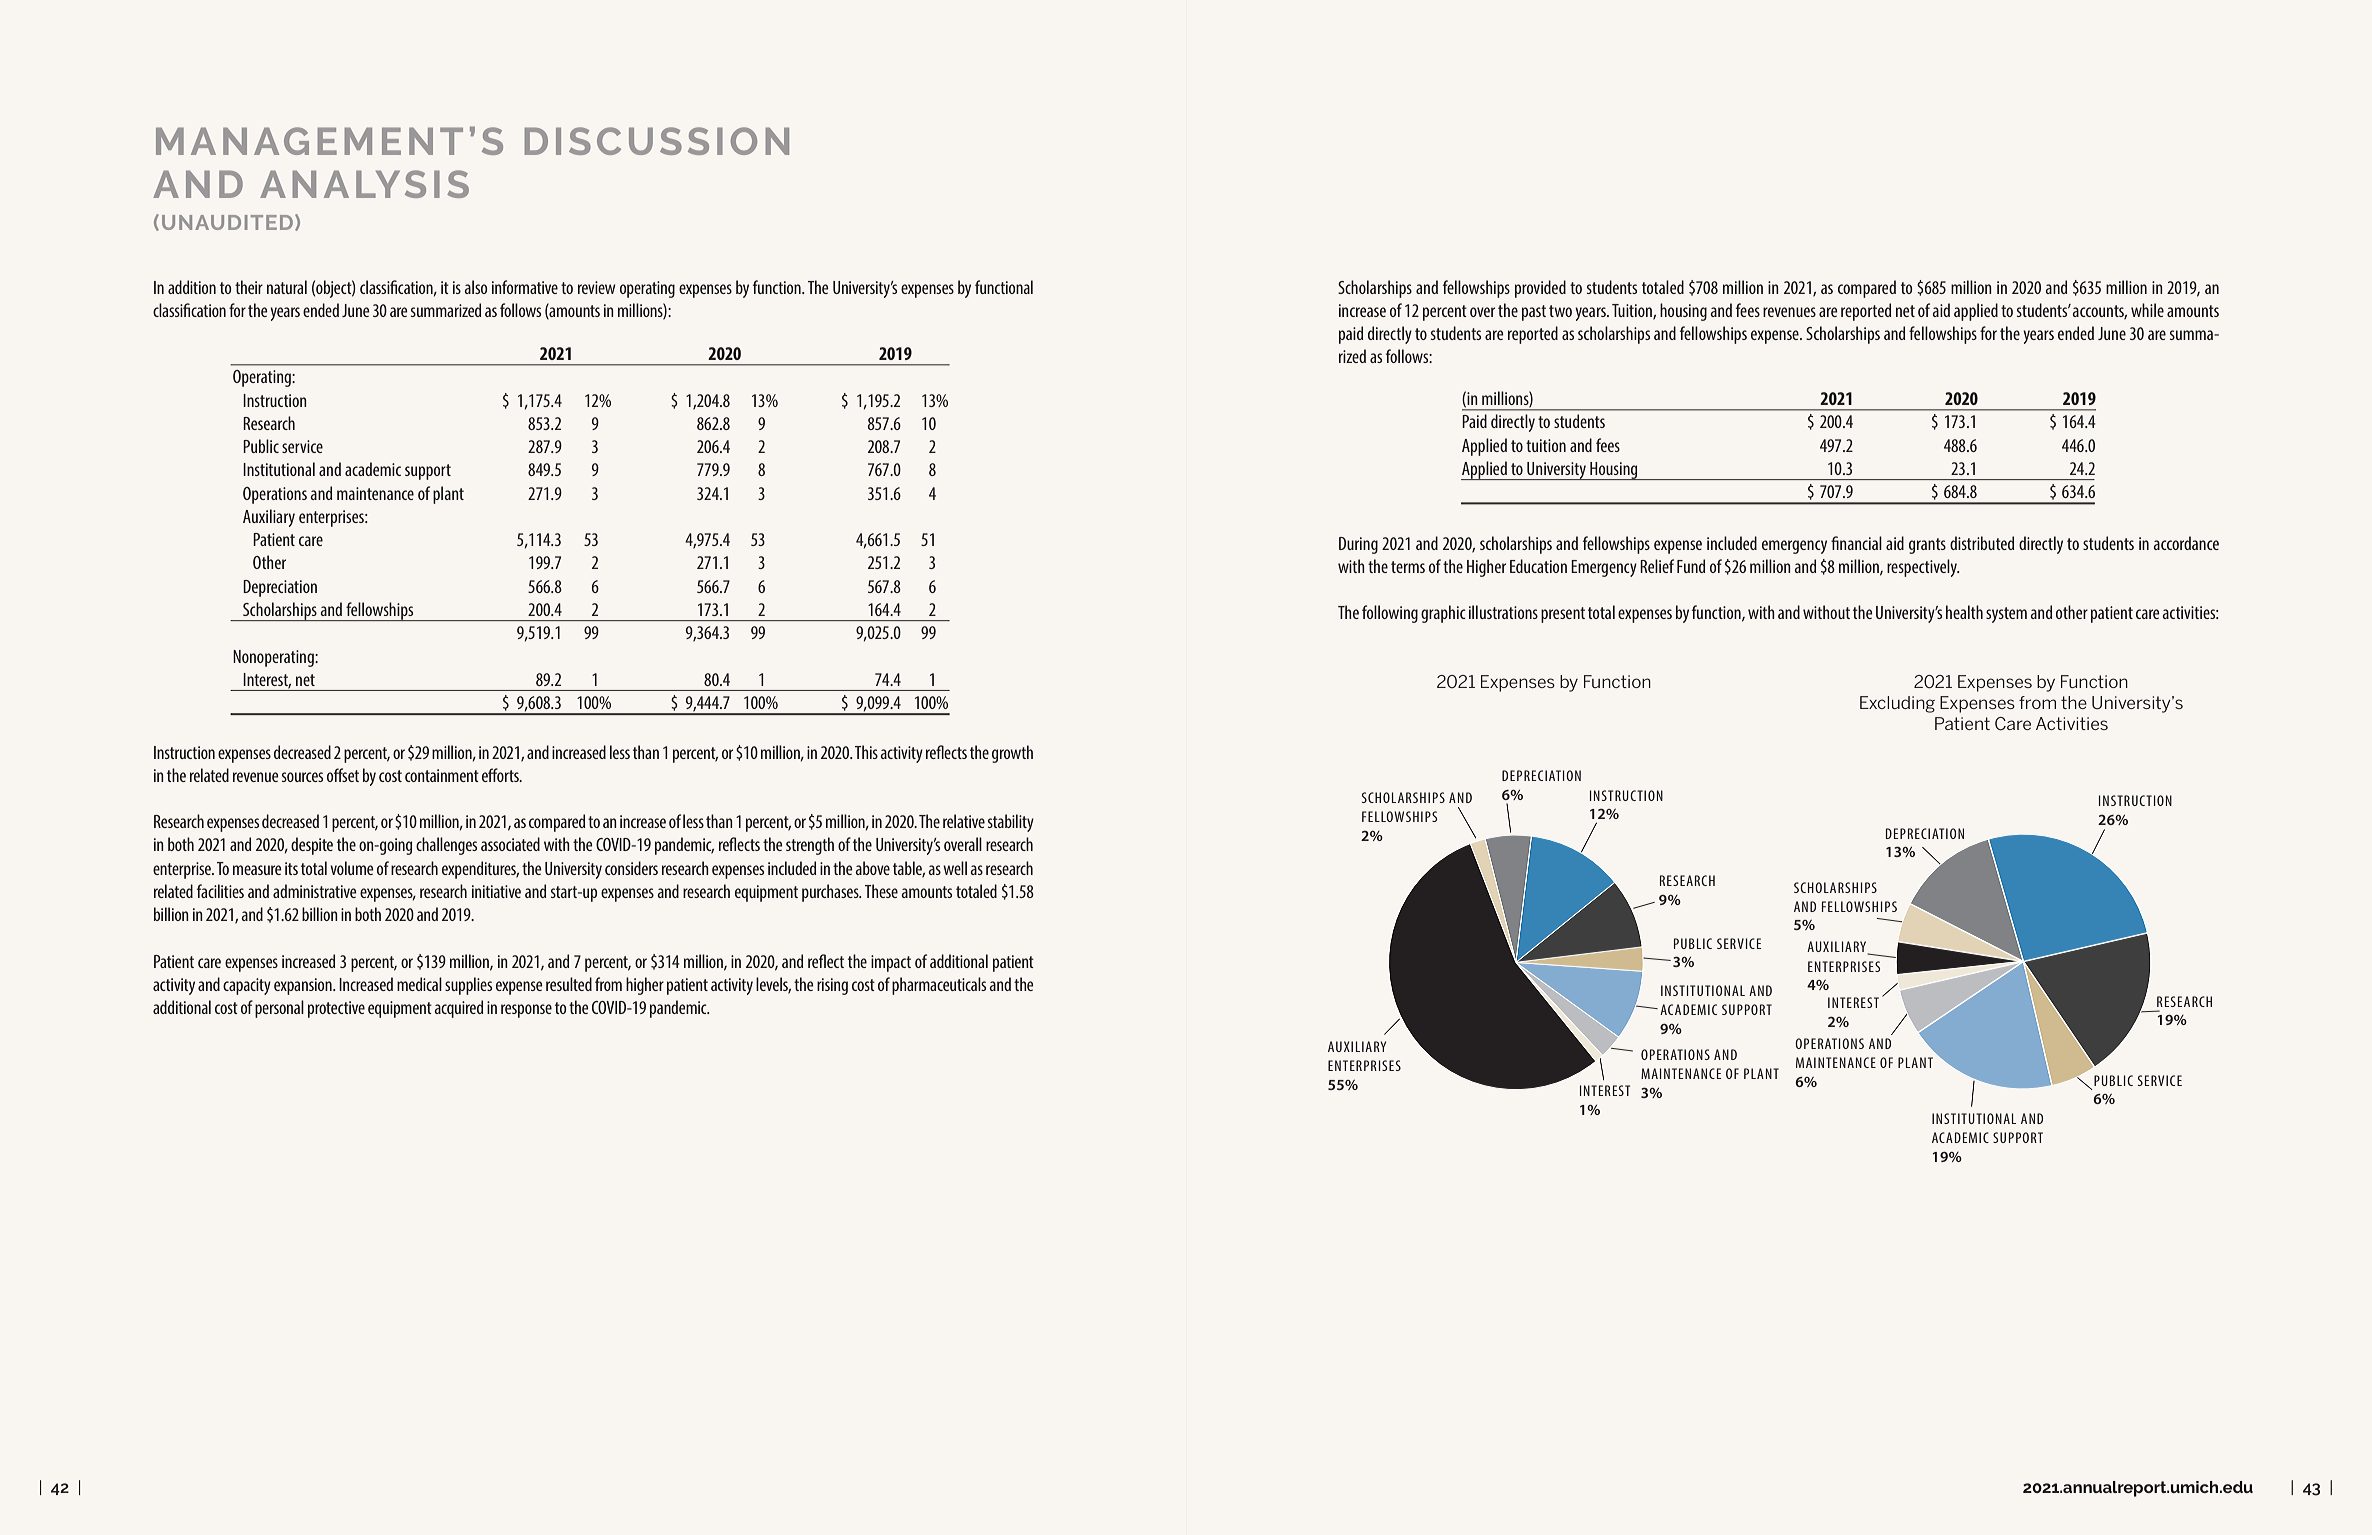 This page has width=2372, height=1535. What do you see at coordinates (501, 775) in the page?
I see `efforts` at bounding box center [501, 775].
